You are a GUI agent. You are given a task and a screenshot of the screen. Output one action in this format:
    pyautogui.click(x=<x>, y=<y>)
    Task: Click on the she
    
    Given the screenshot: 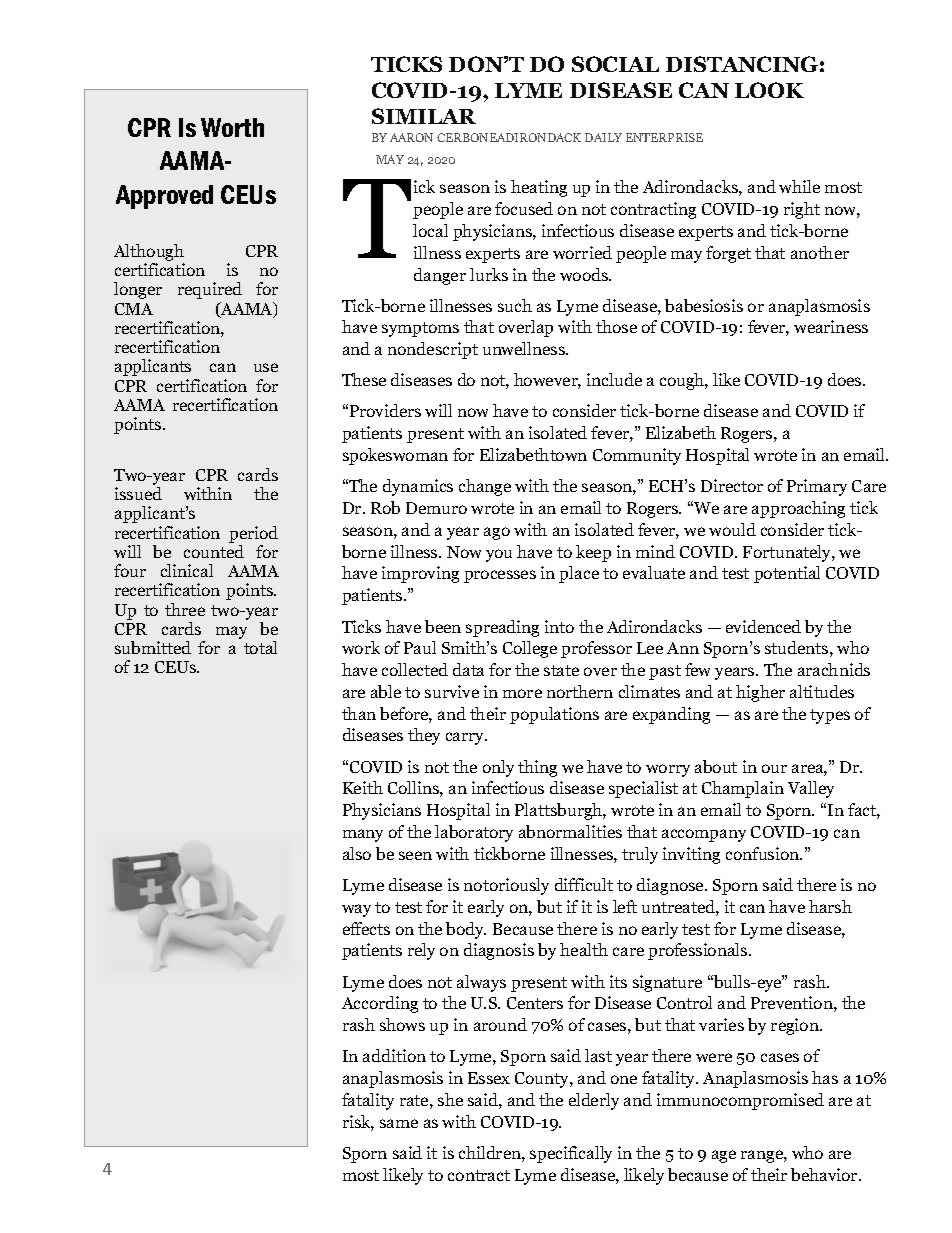 What is the action you would take?
    pyautogui.click(x=450, y=1099)
